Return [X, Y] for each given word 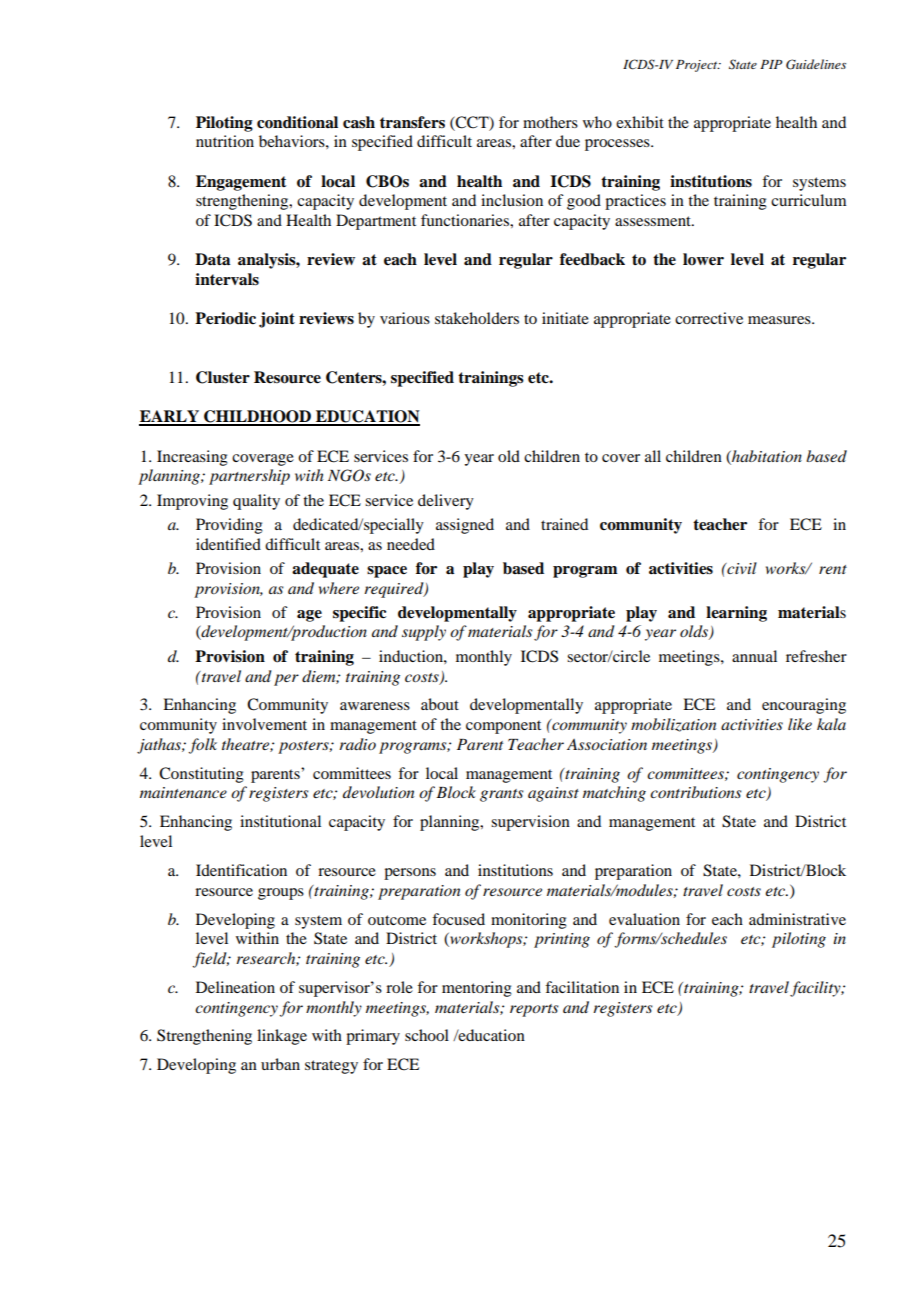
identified [228, 544]
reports [534, 1010]
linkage [282, 1037]
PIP [771, 64]
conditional [297, 122]
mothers [550, 122]
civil [741, 568]
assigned [465, 526]
